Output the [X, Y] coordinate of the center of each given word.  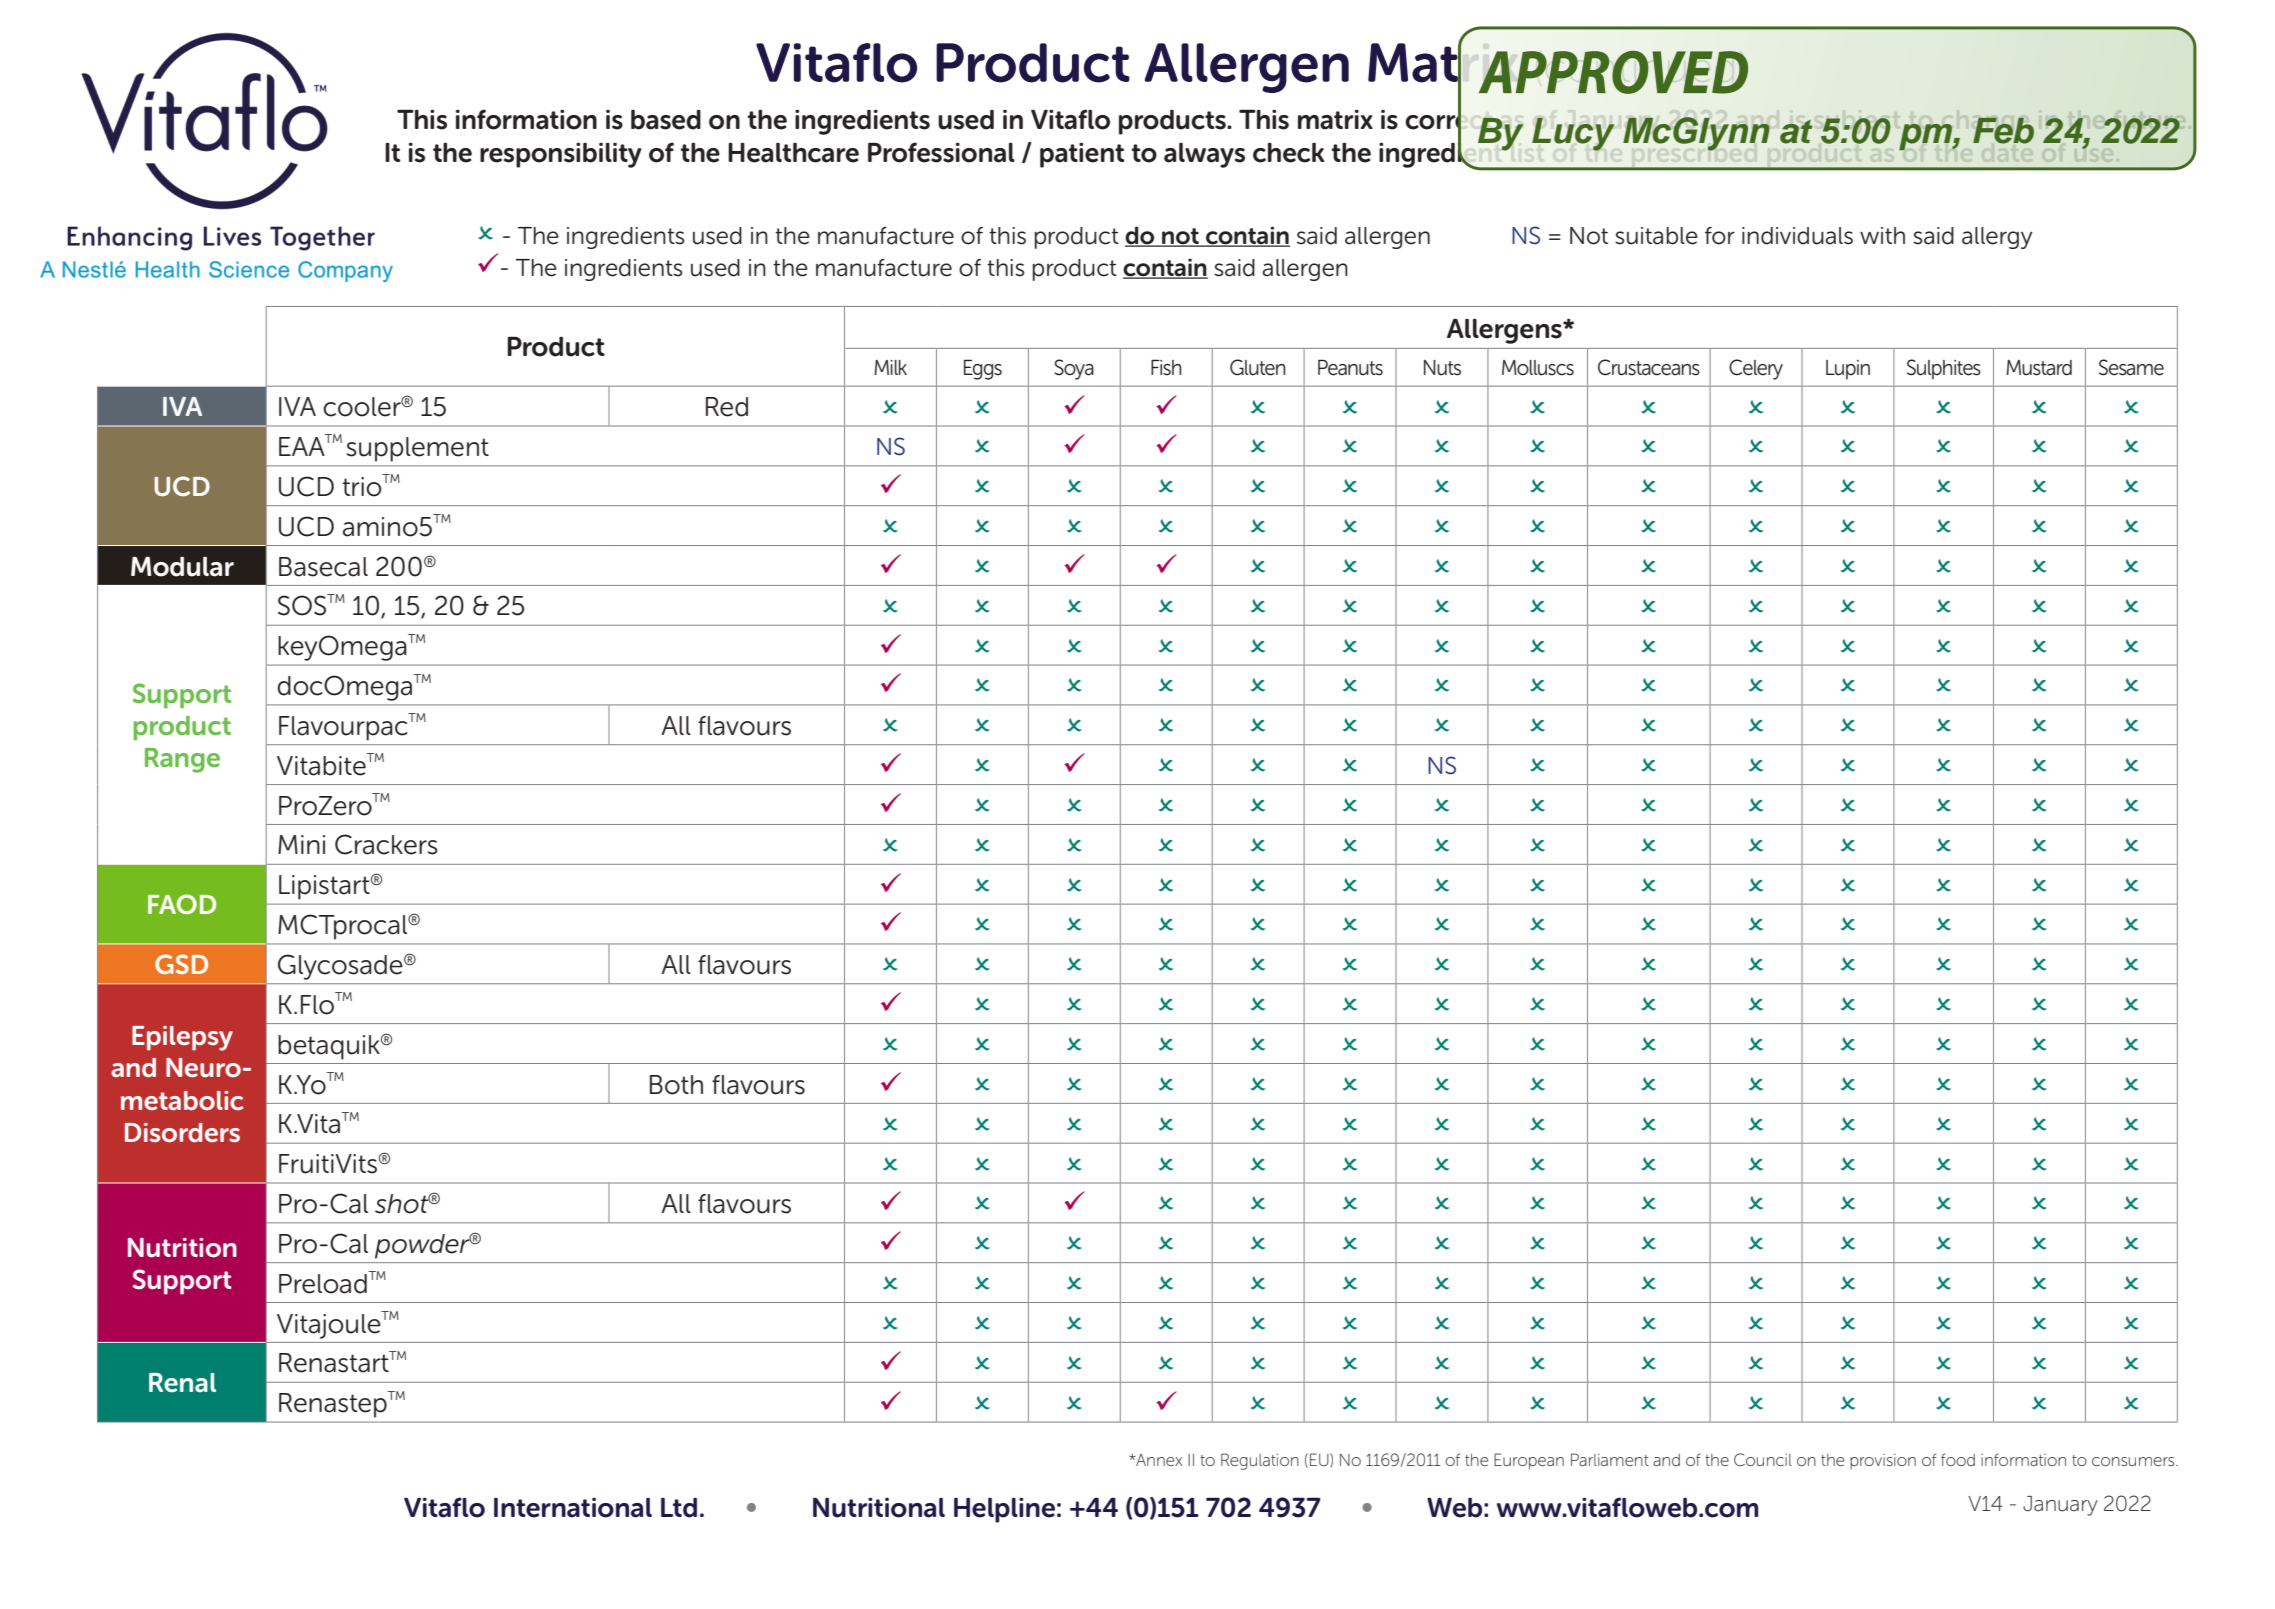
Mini [301, 844]
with [1882, 235]
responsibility [561, 155]
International [573, 1508]
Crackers [386, 844]
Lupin [1848, 369]
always [1204, 155]
